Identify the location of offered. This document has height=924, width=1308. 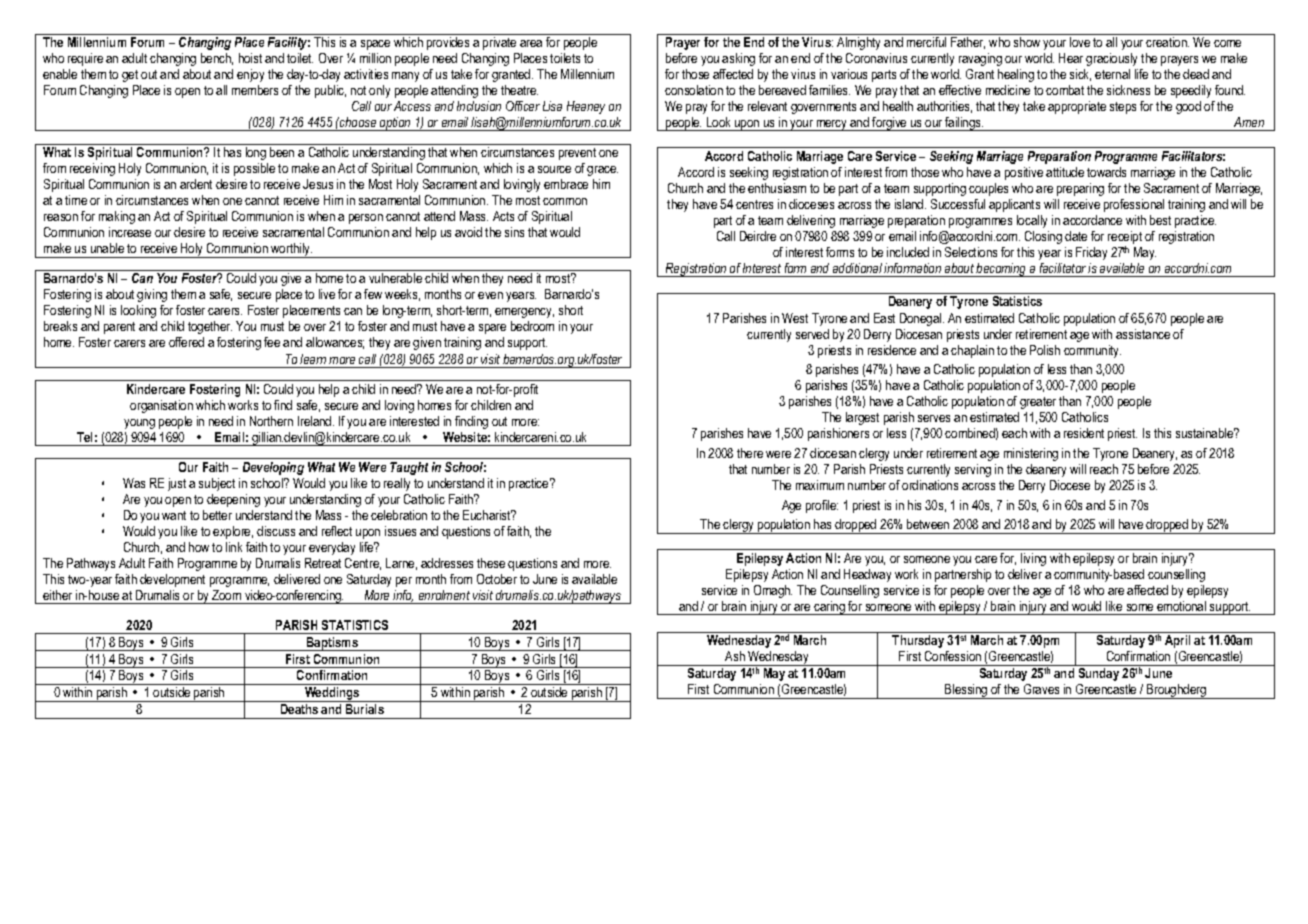
(186, 342).
